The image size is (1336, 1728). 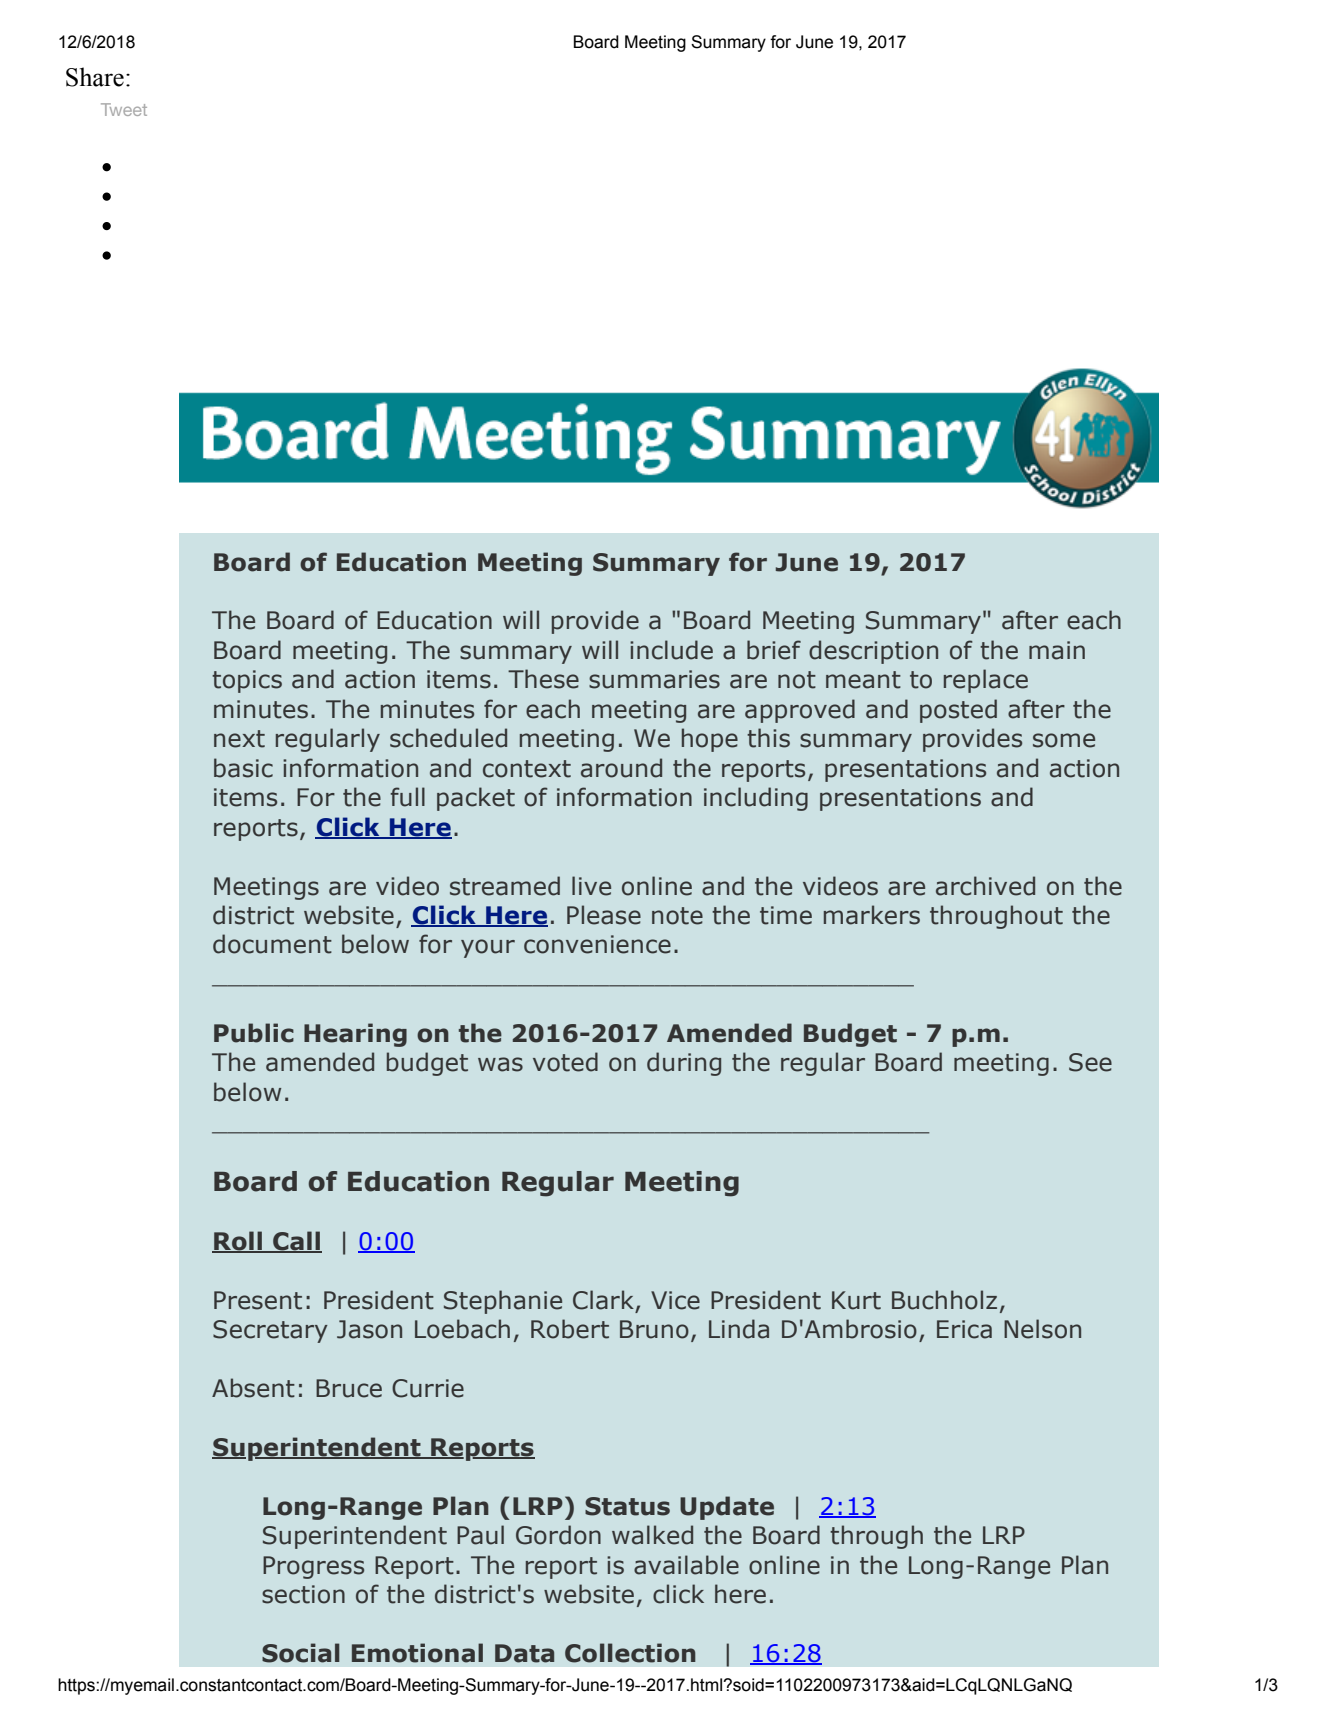 I want to click on Collection, so click(x=630, y=1653).
